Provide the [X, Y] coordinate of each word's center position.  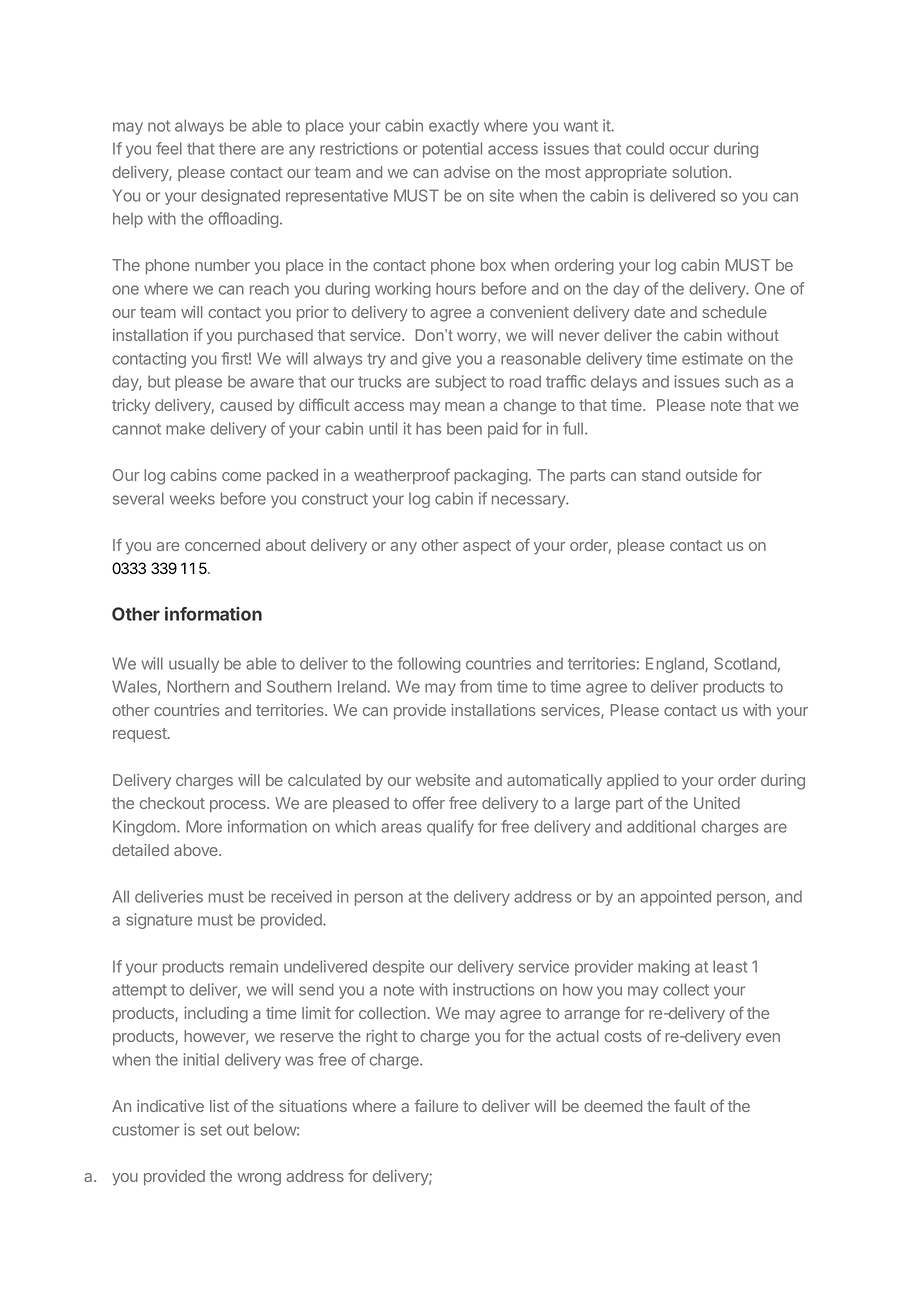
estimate [712, 358]
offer [428, 802]
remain [254, 966]
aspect [487, 547]
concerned [222, 545]
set [211, 1130]
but [159, 381]
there [237, 148]
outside [711, 475]
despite [398, 968]
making [664, 968]
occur [689, 150]
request [141, 735]
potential [452, 150]
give [436, 360]
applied [633, 782]
